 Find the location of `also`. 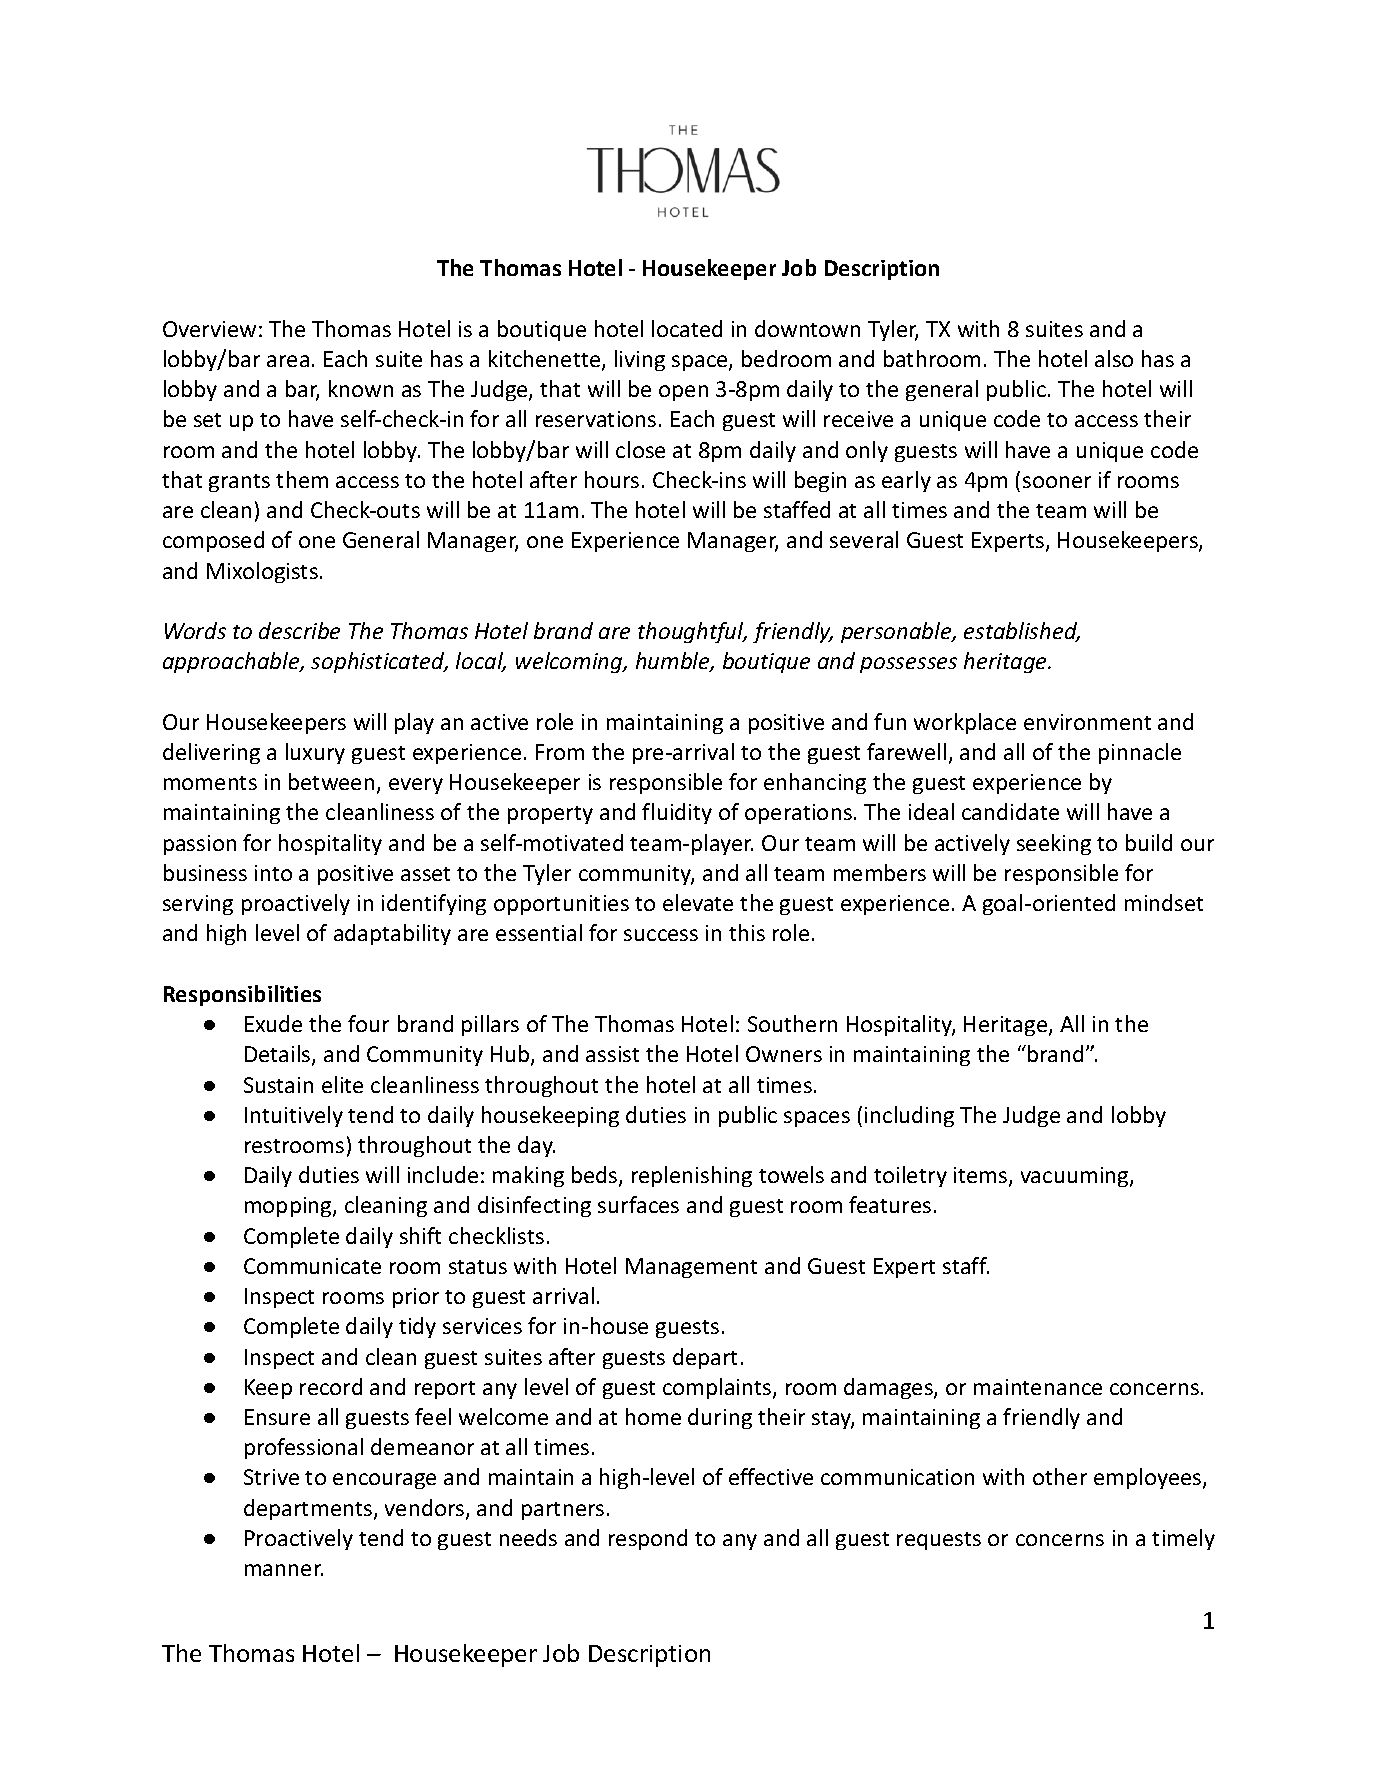

also is located at coordinates (1114, 358).
